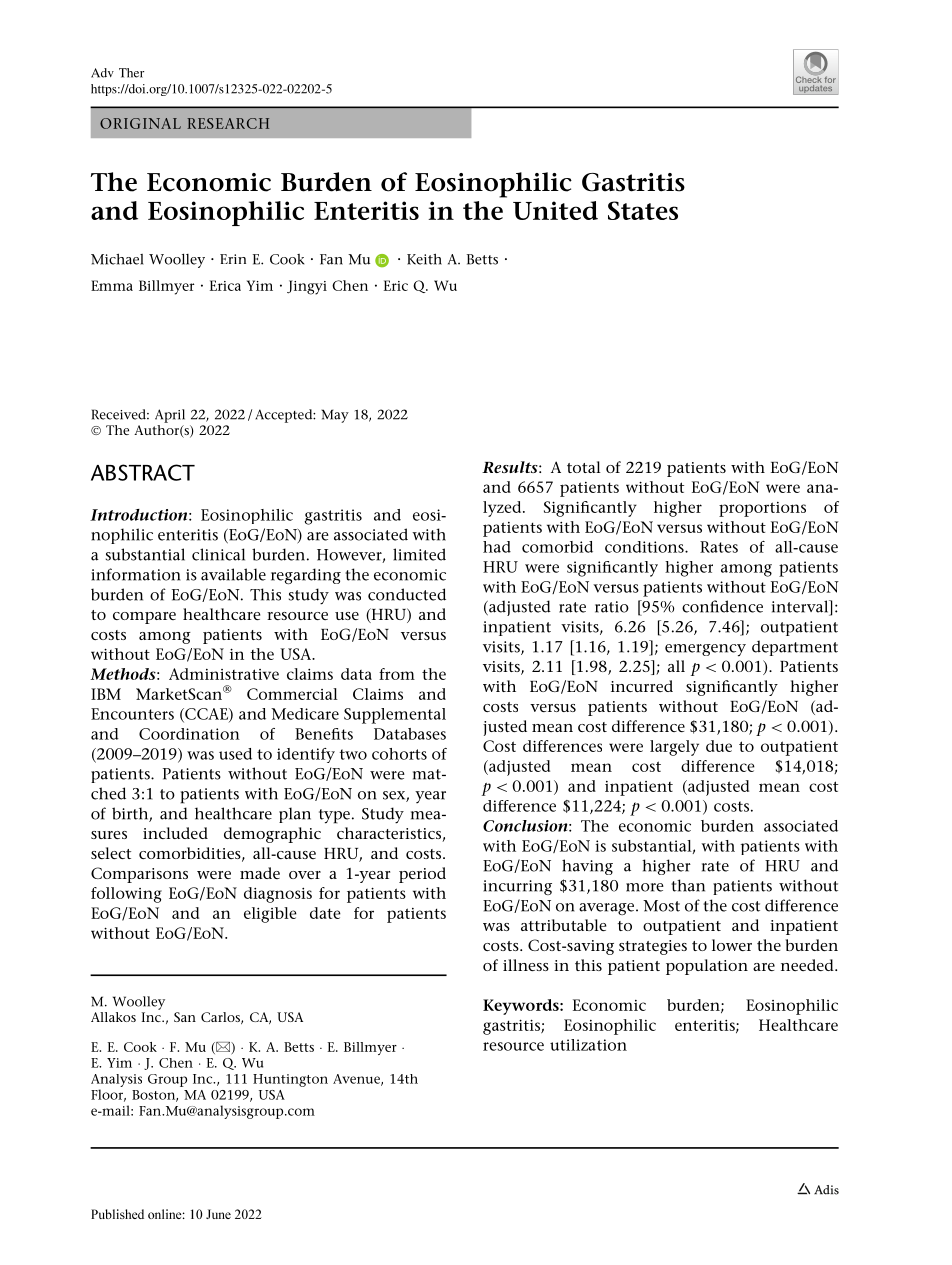  What do you see at coordinates (185, 1017) in the screenshot?
I see `San` at bounding box center [185, 1017].
